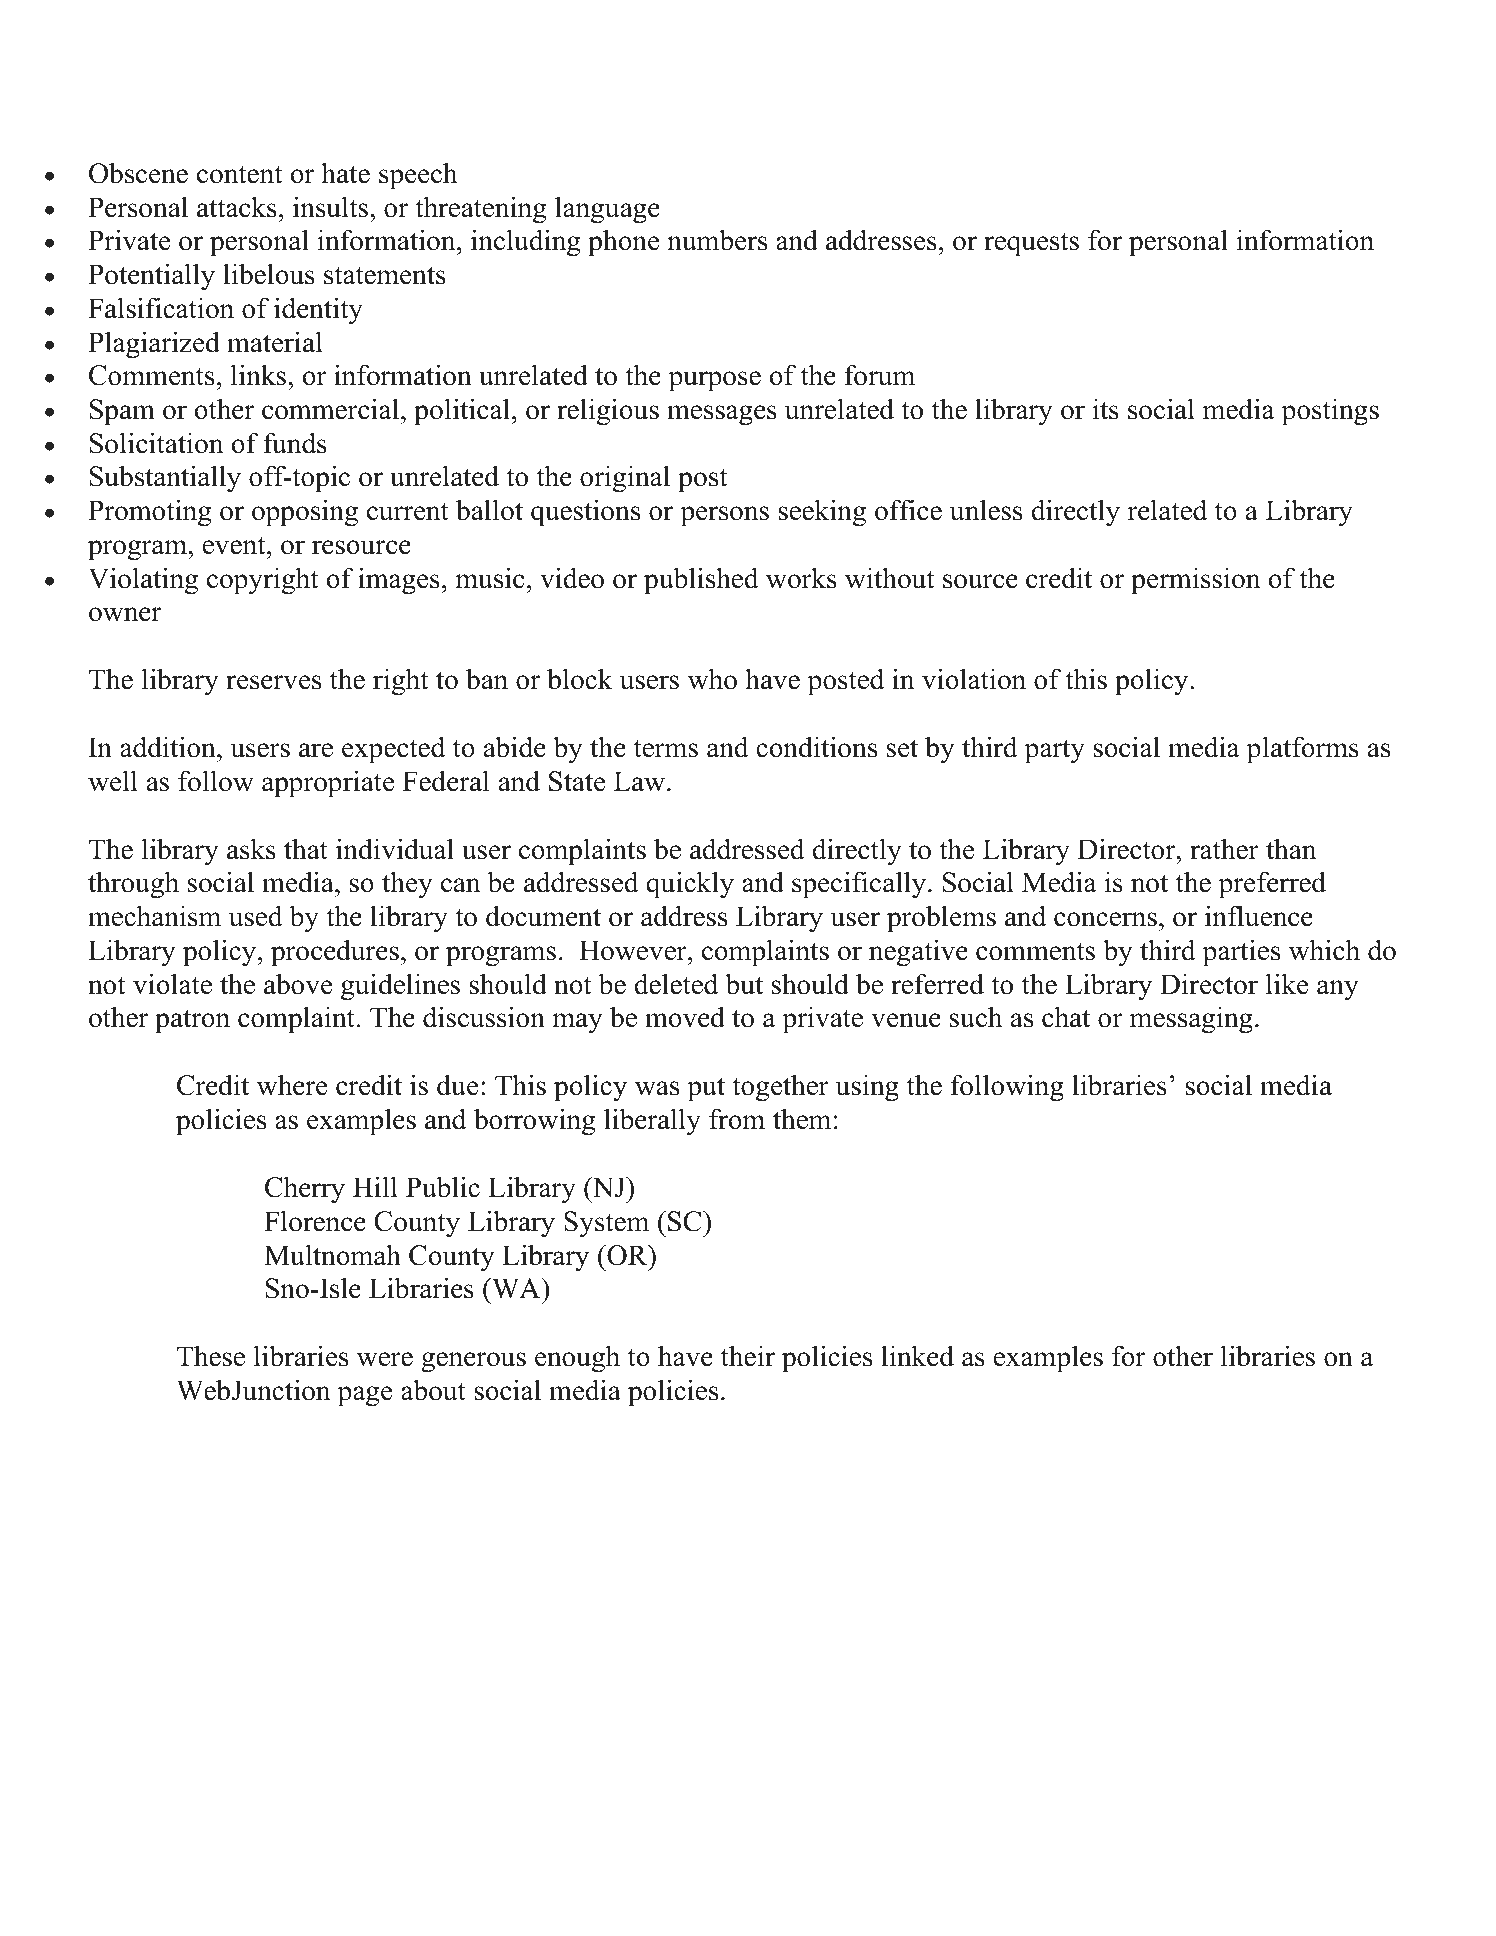 Image resolution: width=1496 pixels, height=1936 pixels. I want to click on platforms, so click(1303, 750).
